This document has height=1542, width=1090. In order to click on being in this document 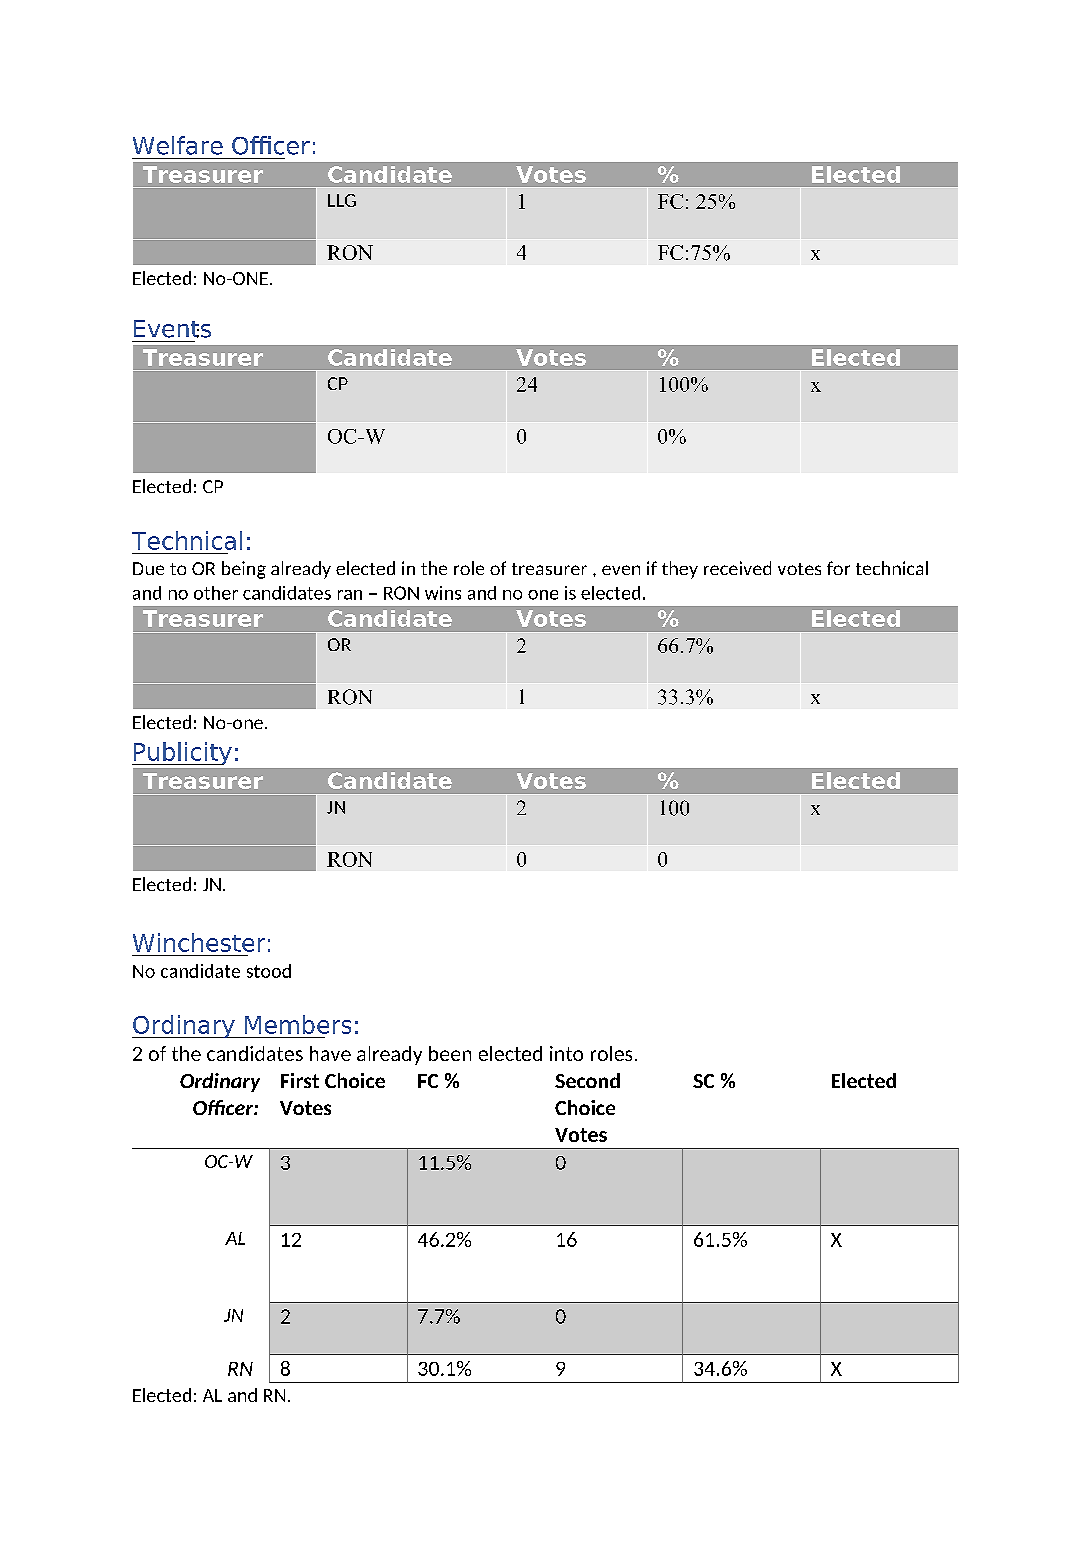, I will do `click(244, 570)`.
